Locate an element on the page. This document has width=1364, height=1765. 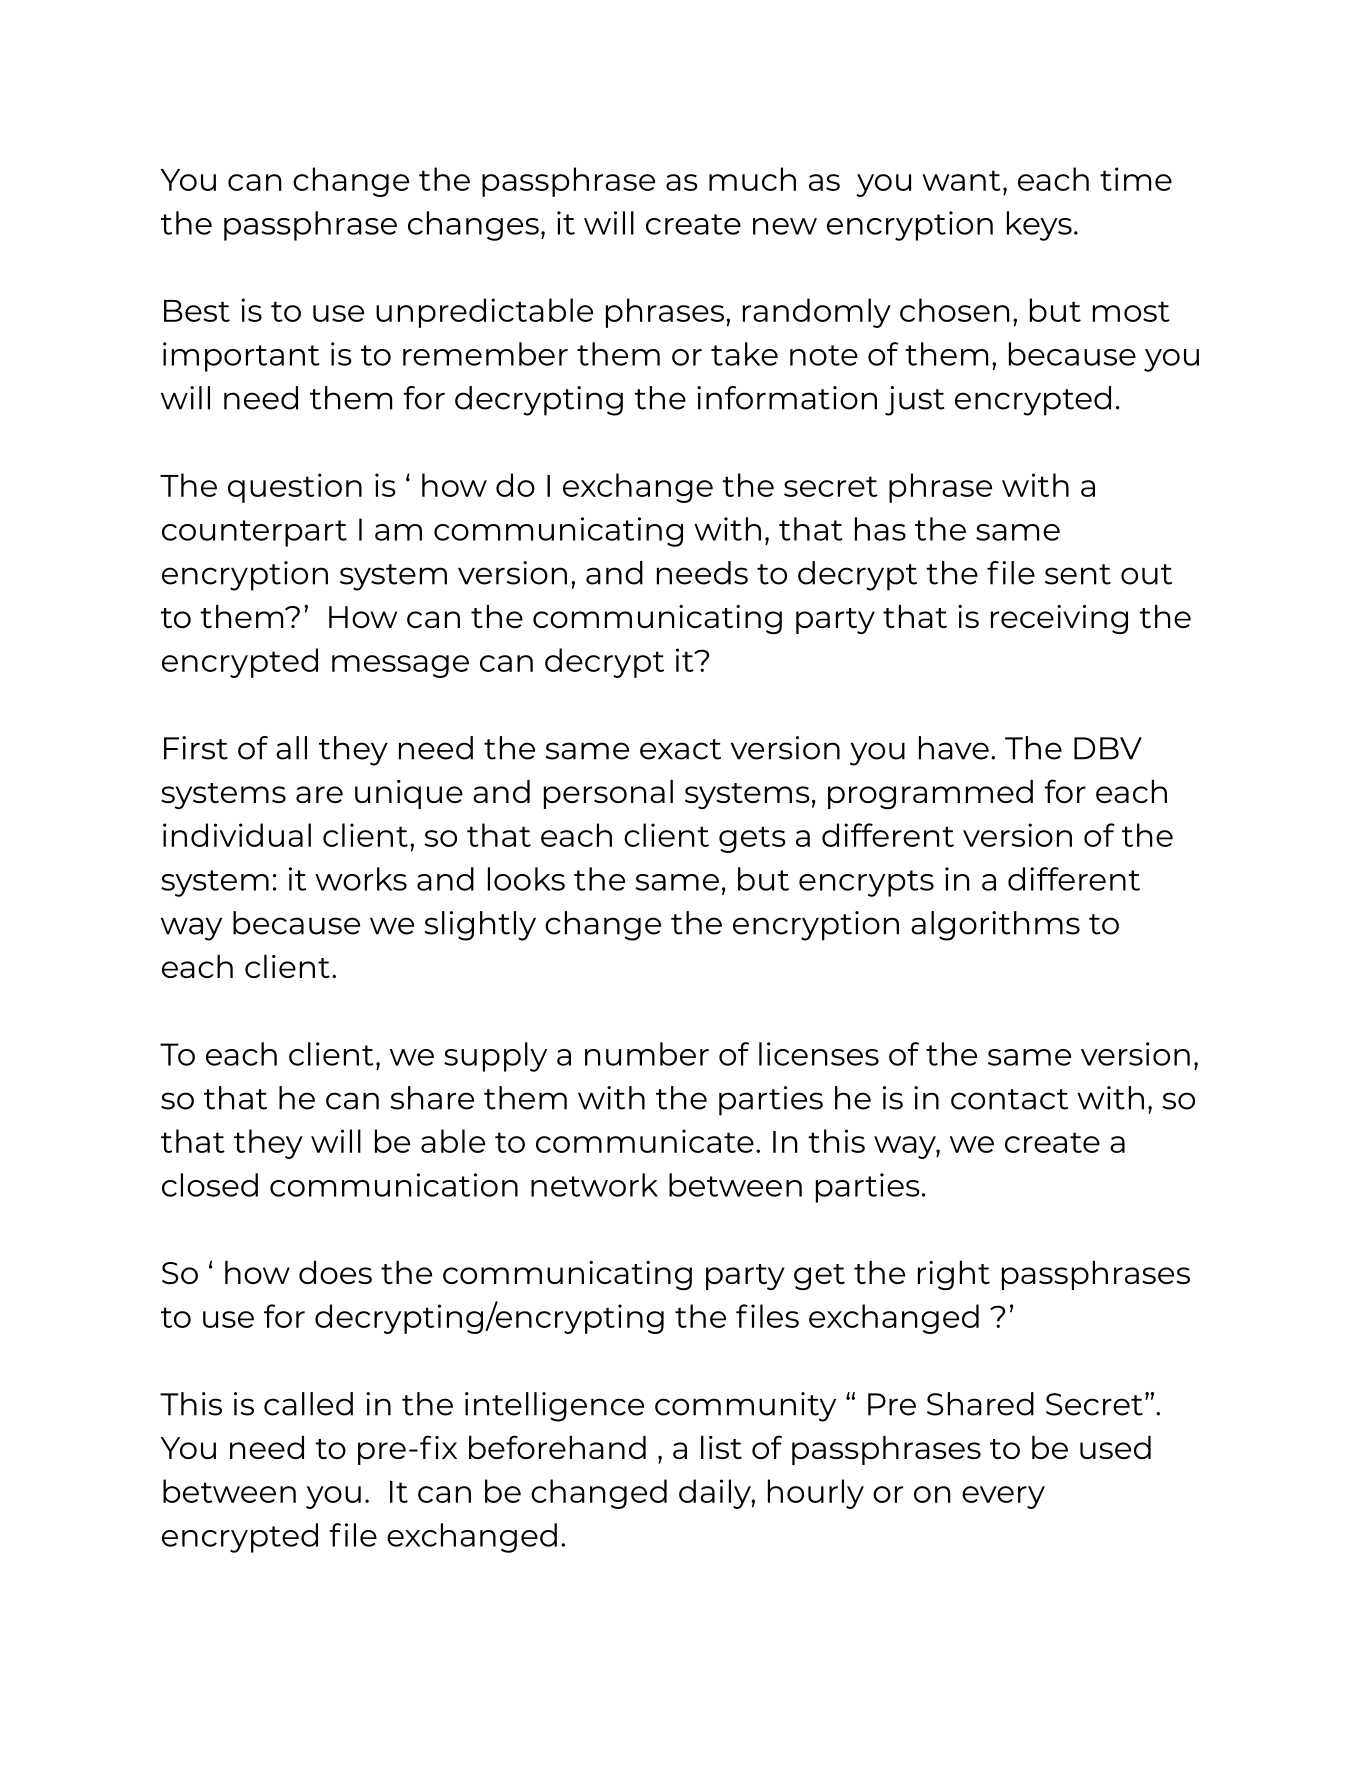
much is located at coordinates (752, 179).
